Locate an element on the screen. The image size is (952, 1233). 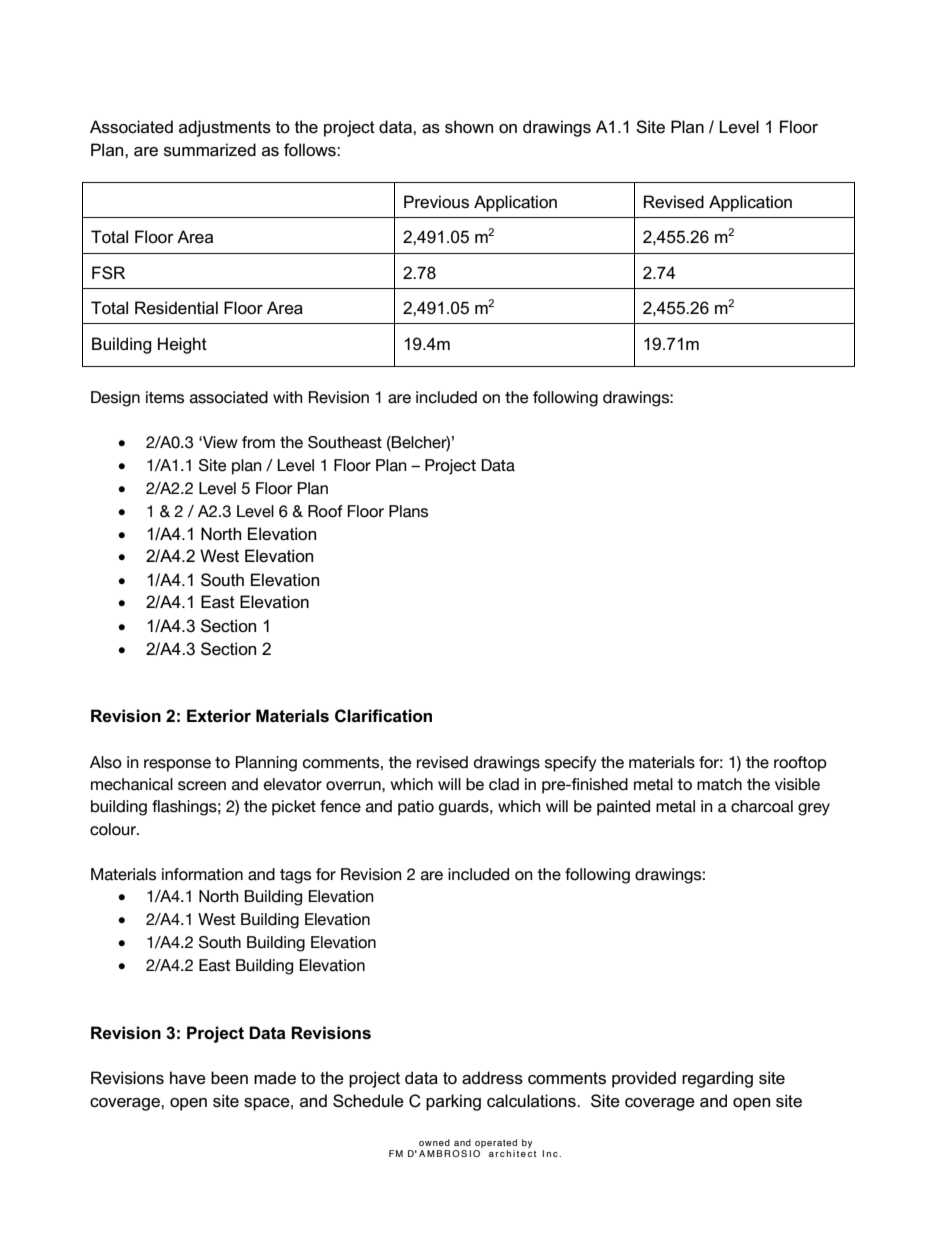
Previous is located at coordinates (436, 202).
